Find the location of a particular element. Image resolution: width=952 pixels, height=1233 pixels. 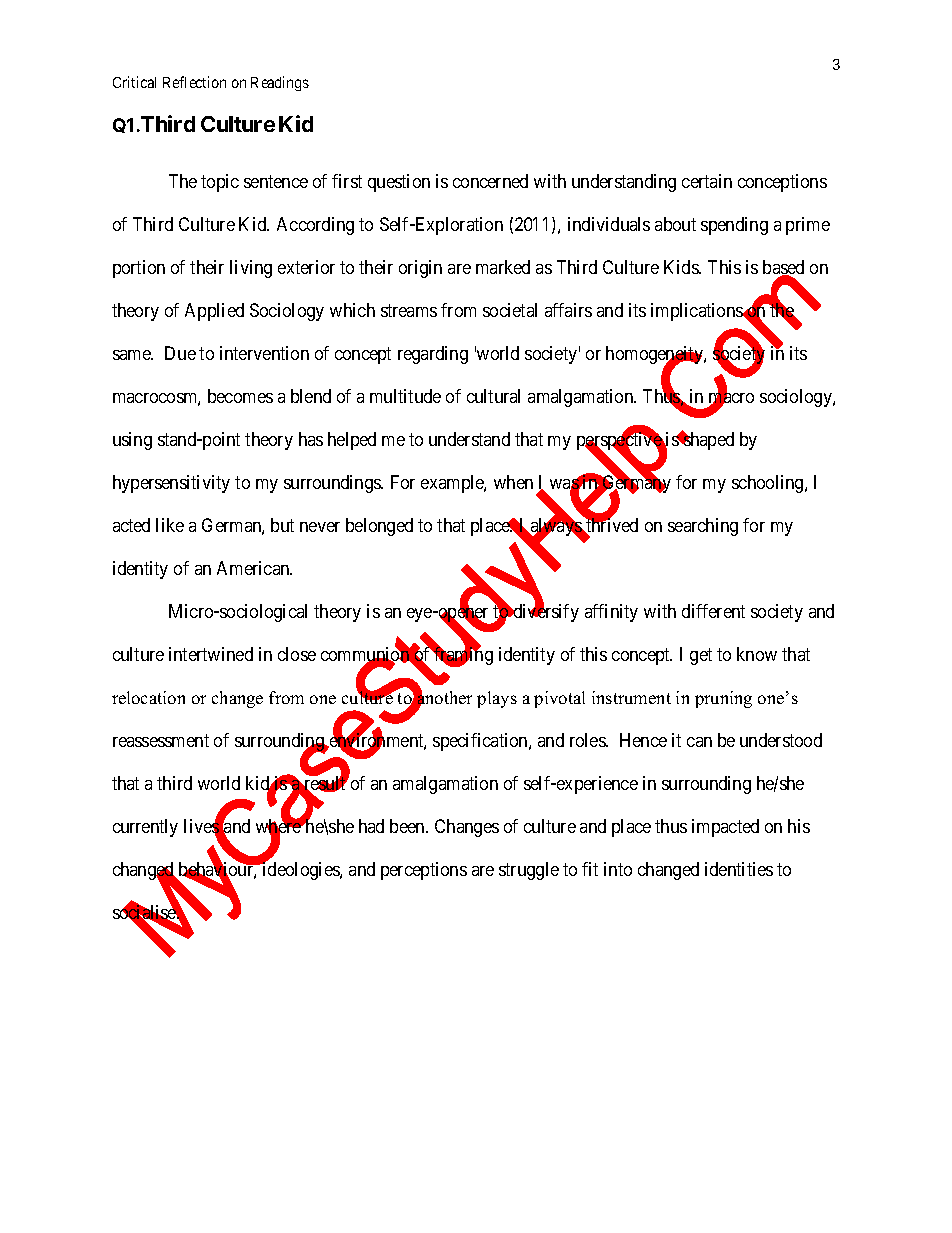

Reflection is located at coordinates (194, 82).
